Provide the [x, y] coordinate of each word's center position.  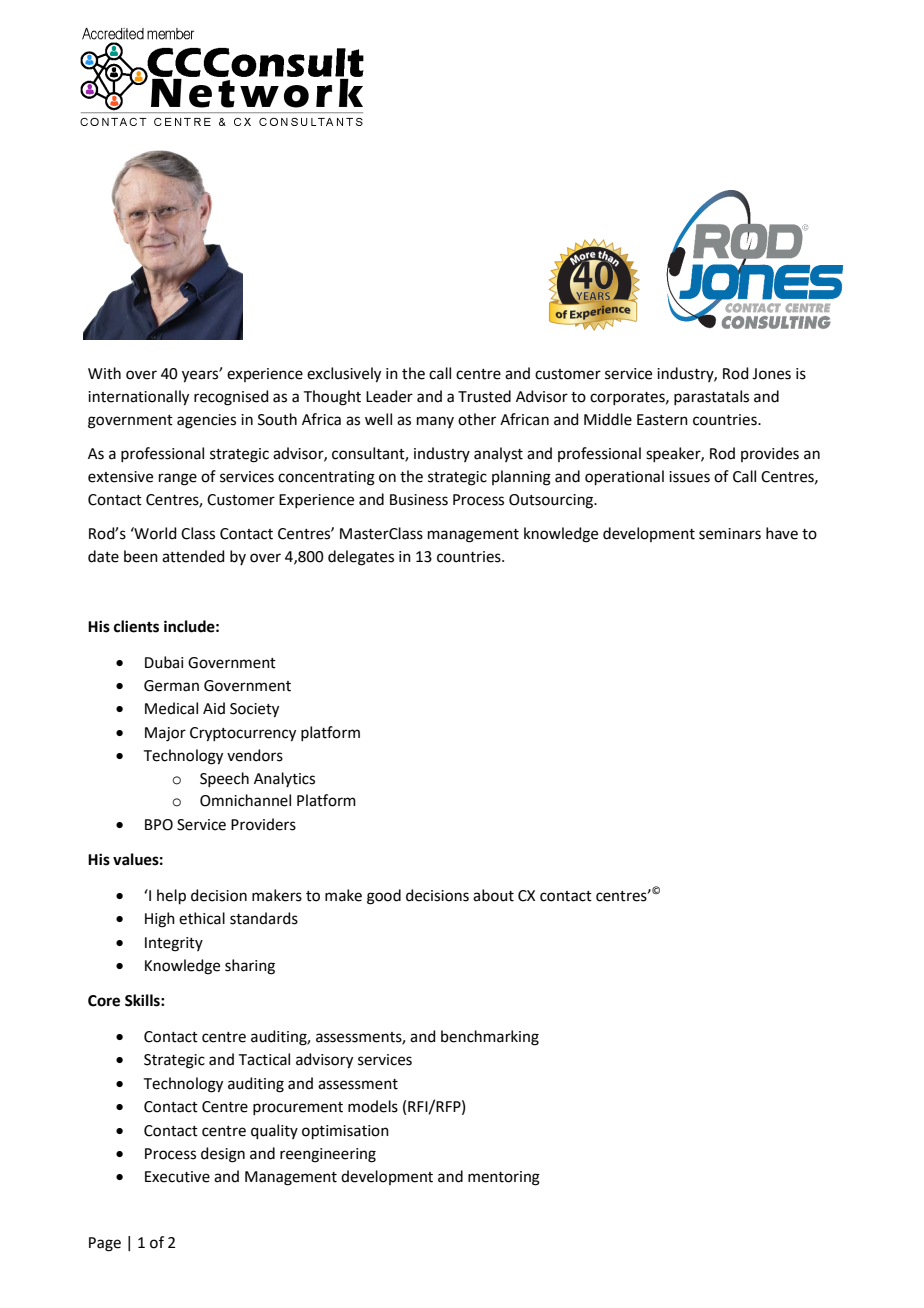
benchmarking [490, 1038]
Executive [177, 1177]
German [171, 686]
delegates [361, 558]
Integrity [174, 944]
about [493, 895]
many [435, 422]
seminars [730, 534]
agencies [206, 421]
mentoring [504, 1178]
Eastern [662, 420]
